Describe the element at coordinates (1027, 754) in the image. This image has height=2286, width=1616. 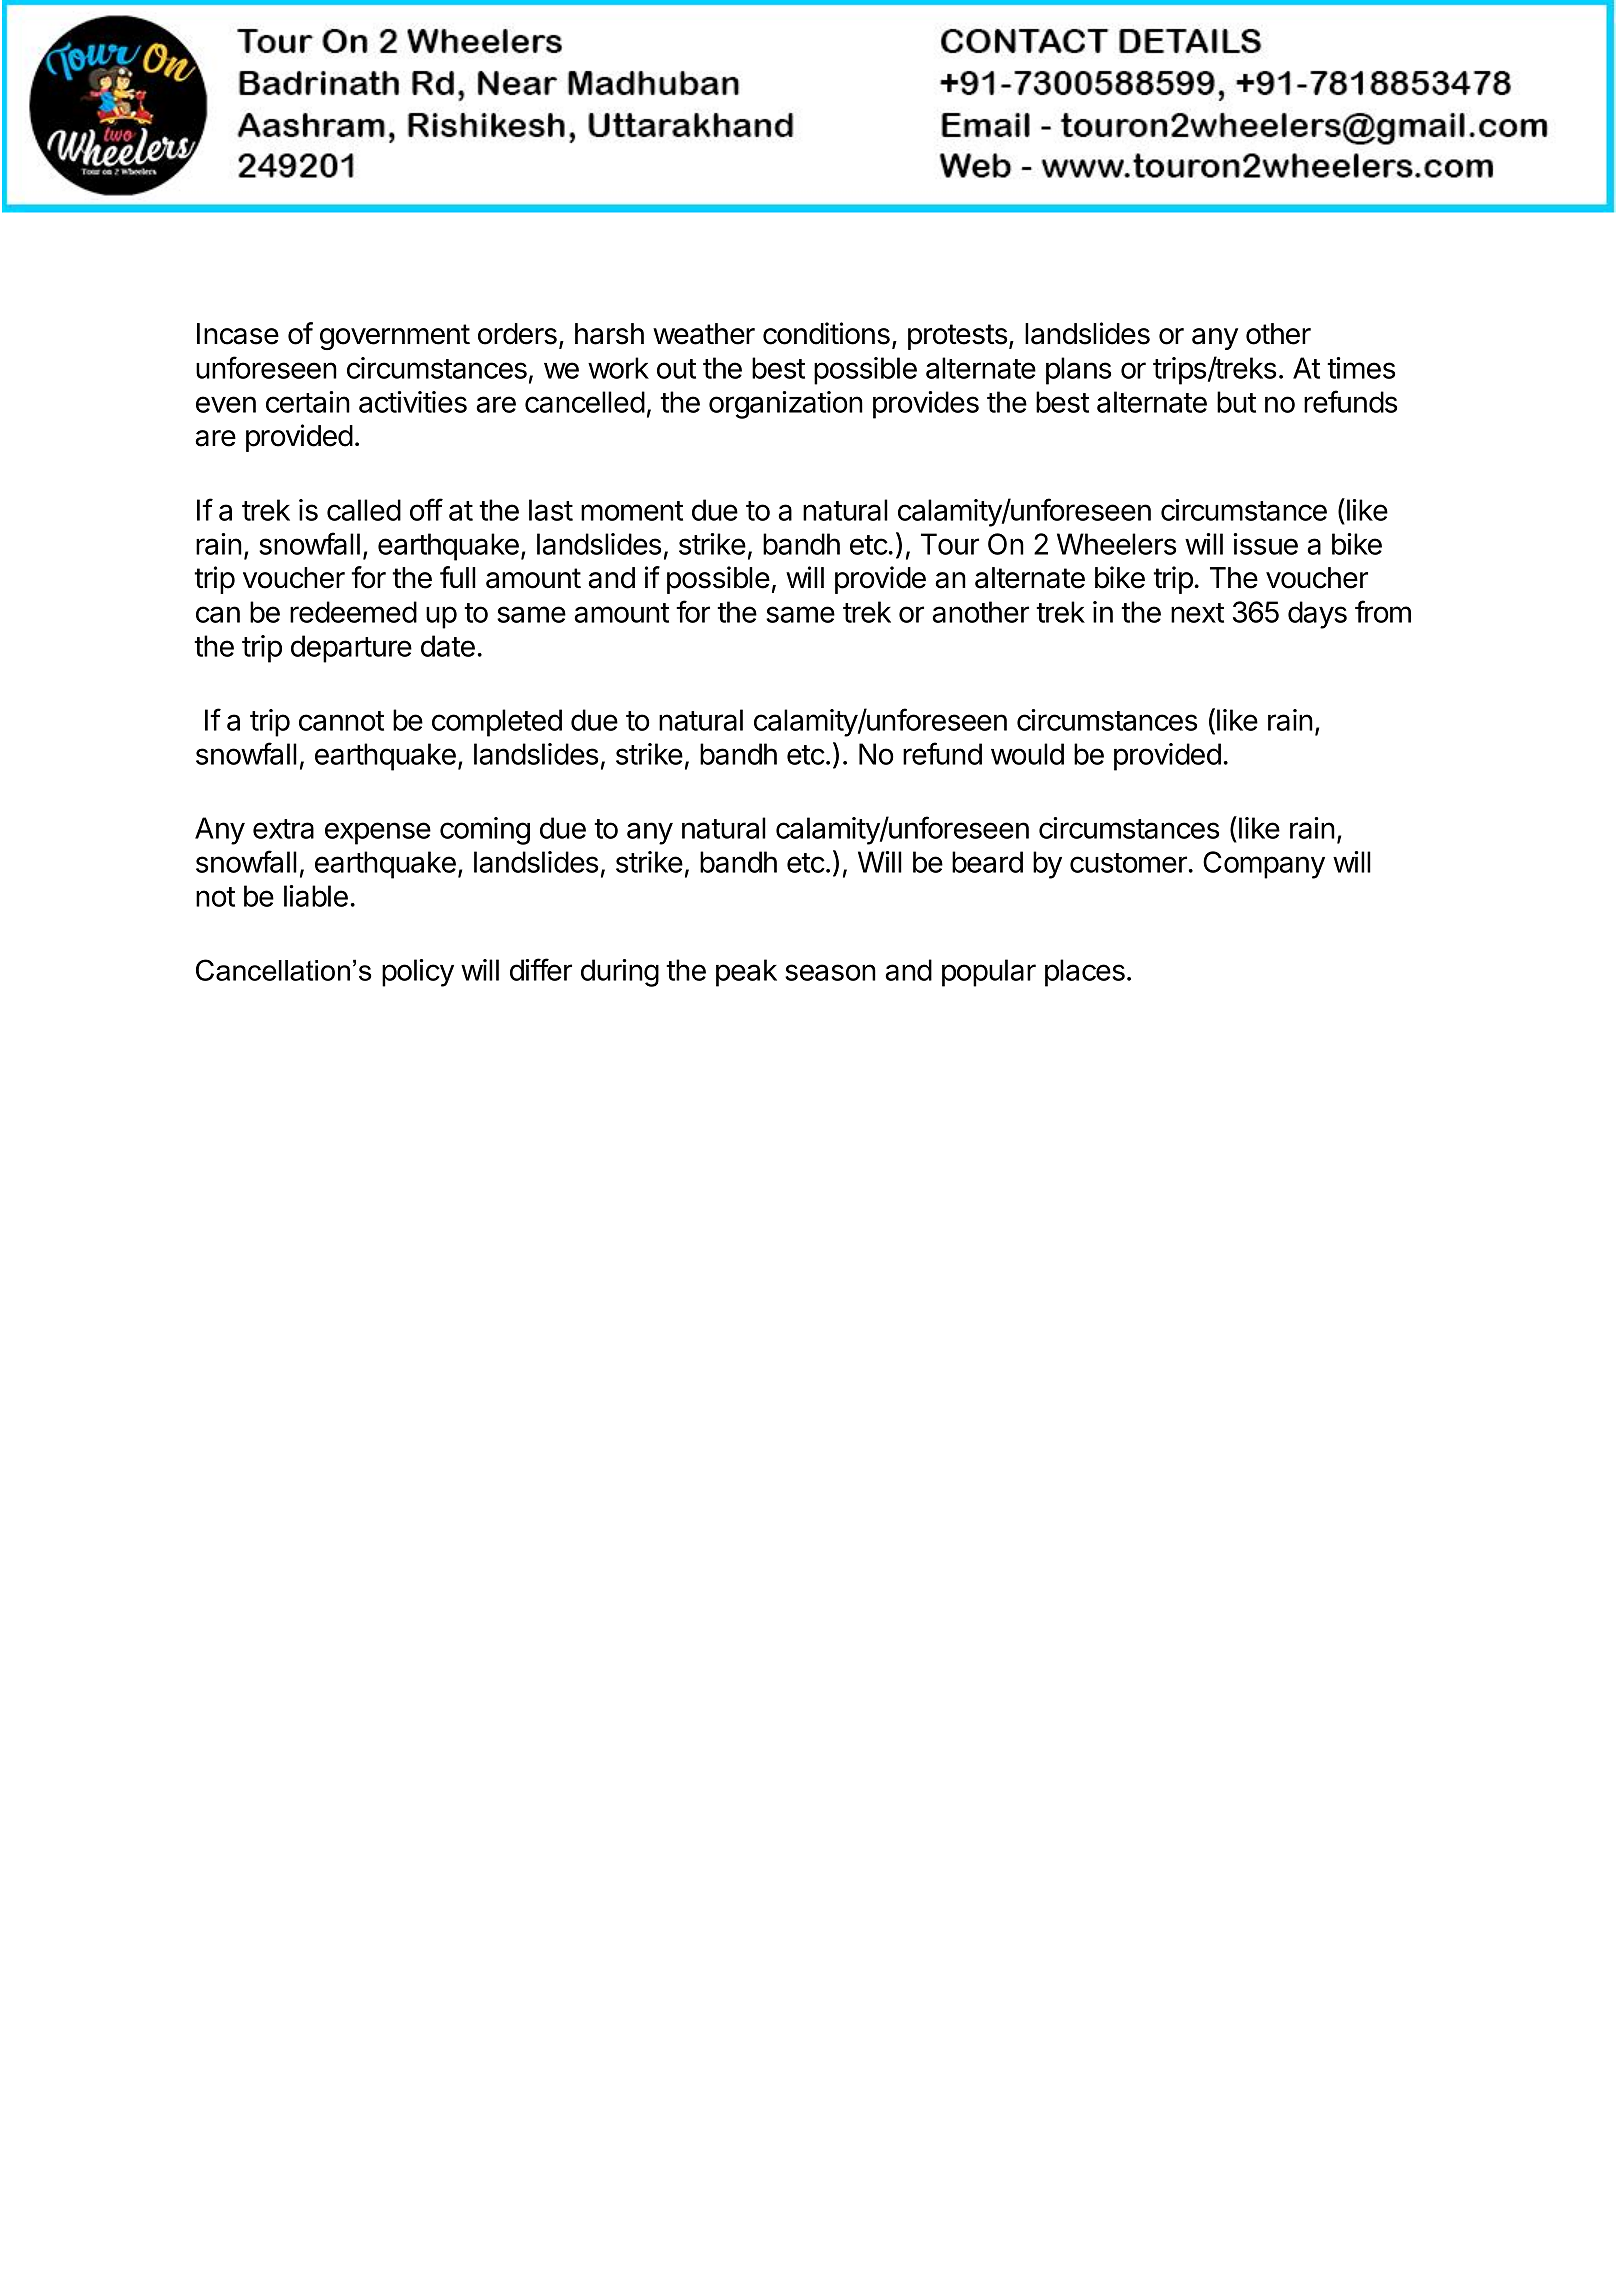
I see `would` at that location.
